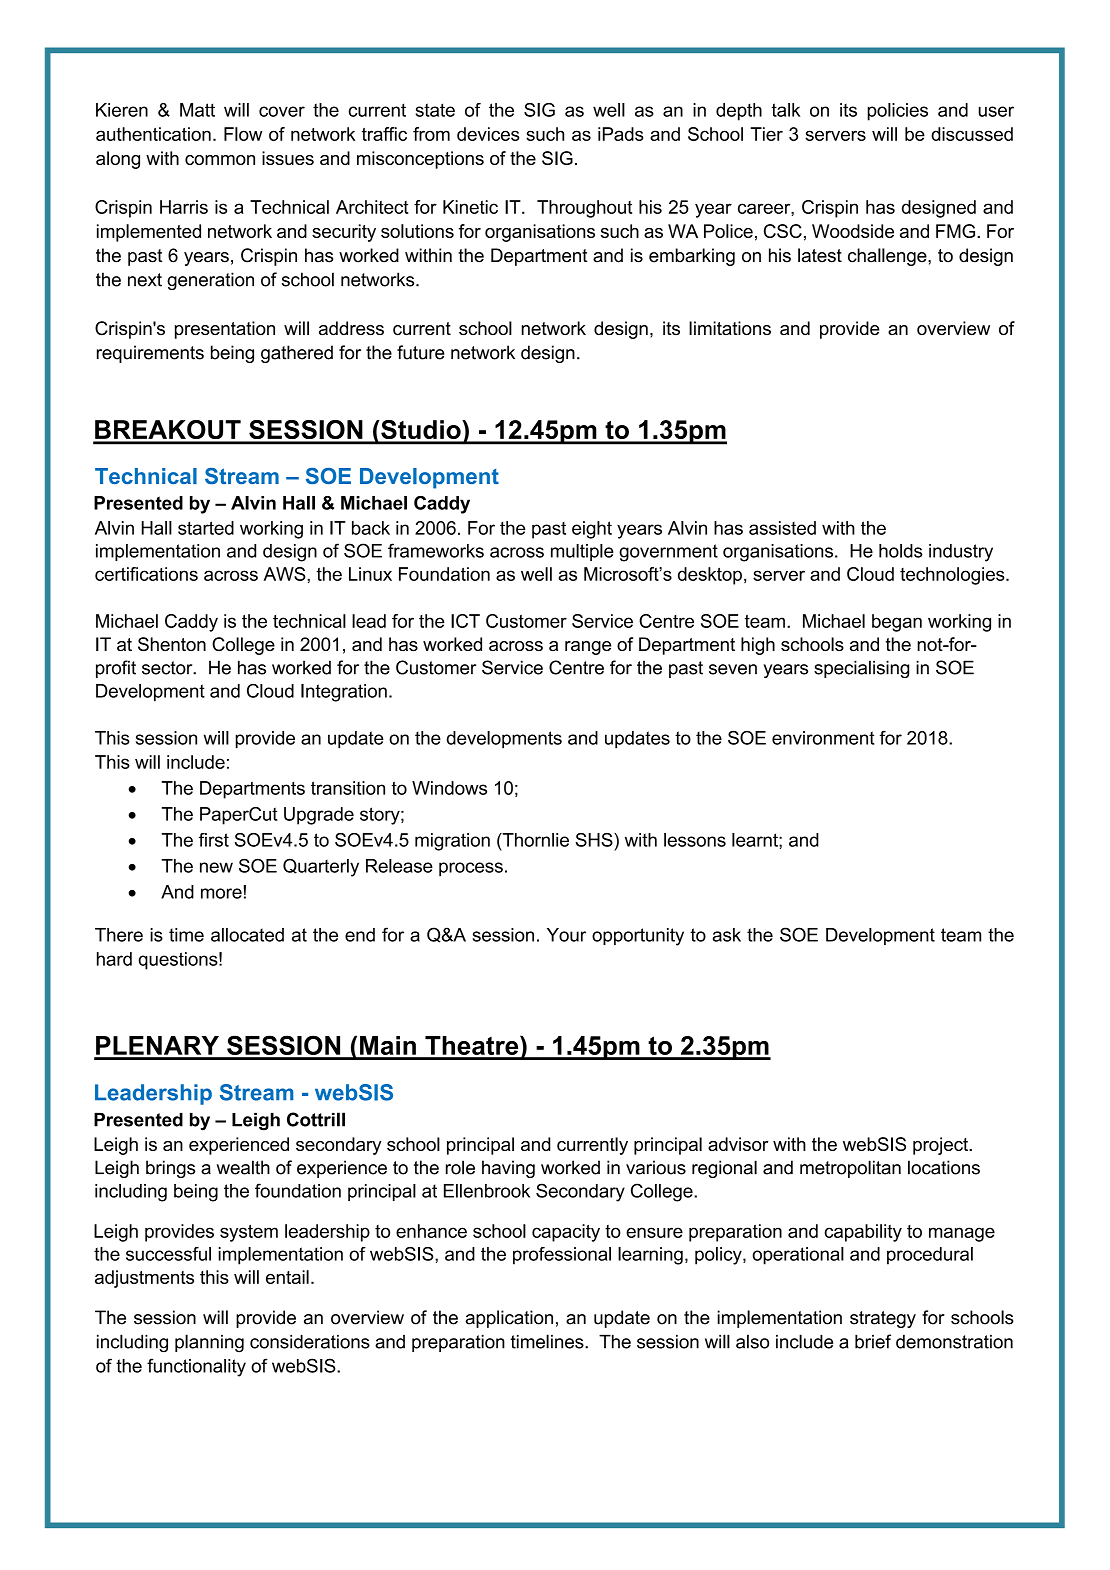 Image resolution: width=1110 pixels, height=1570 pixels. Describe the element at coordinates (209, 1343) in the document. I see `planning` at that location.
